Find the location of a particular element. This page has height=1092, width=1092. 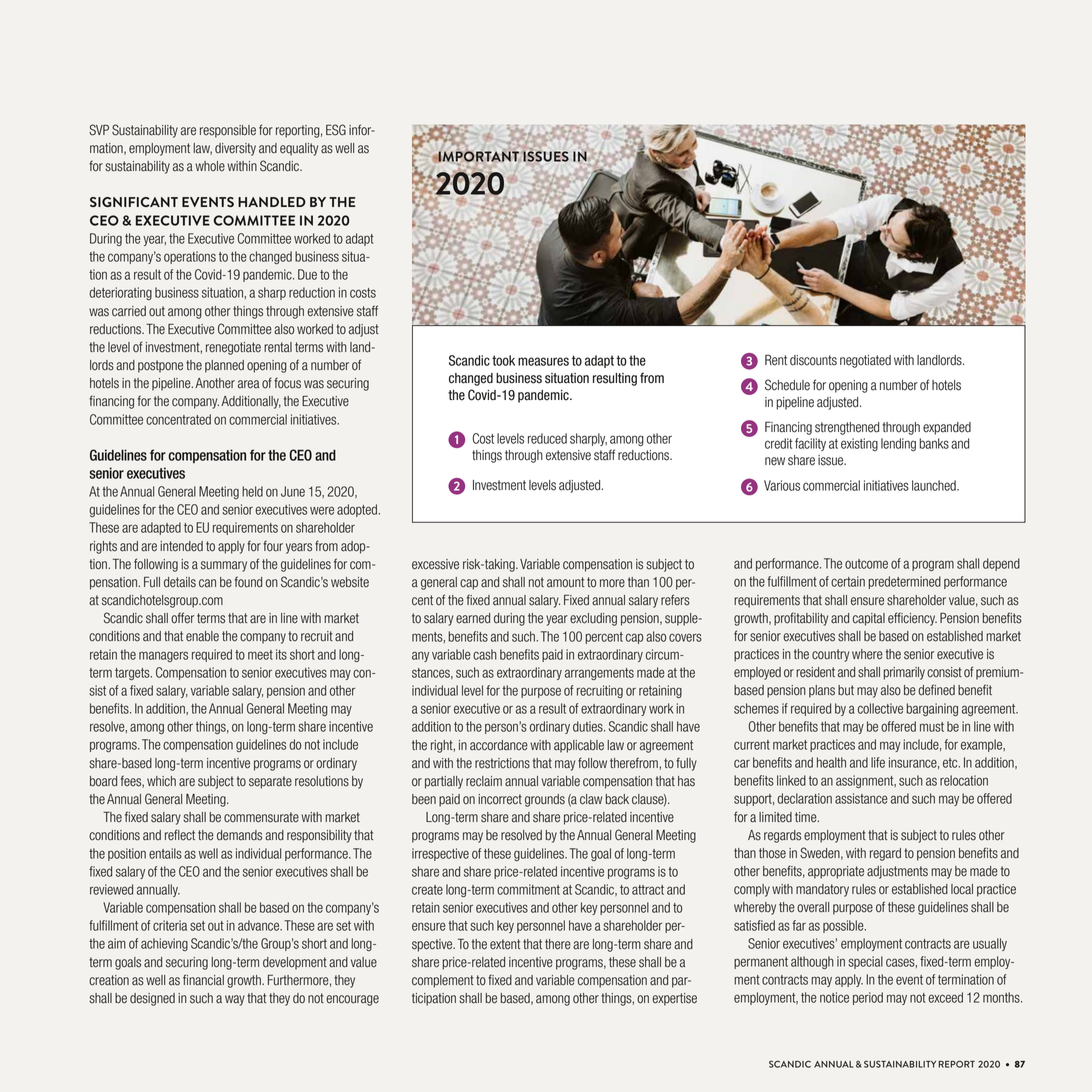

negotiated is located at coordinates (865, 361).
